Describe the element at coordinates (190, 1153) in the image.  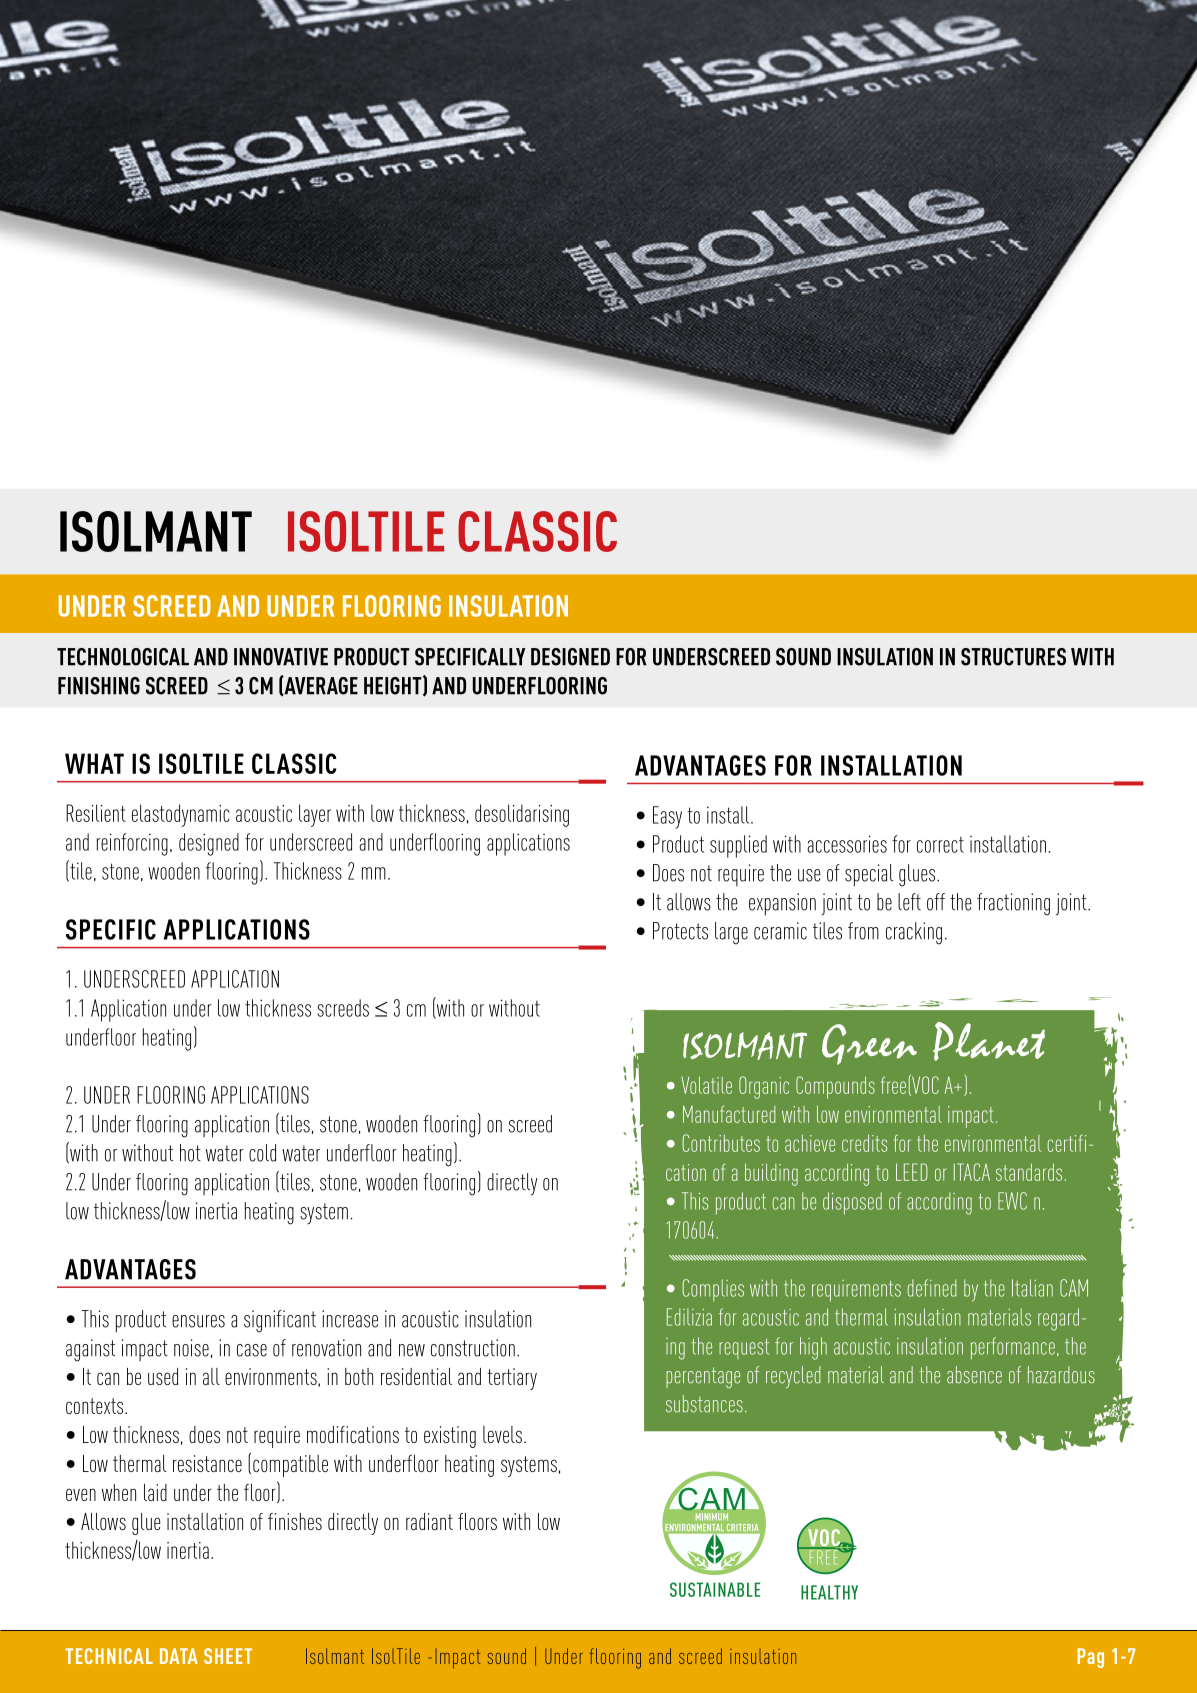
I see `hot` at that location.
